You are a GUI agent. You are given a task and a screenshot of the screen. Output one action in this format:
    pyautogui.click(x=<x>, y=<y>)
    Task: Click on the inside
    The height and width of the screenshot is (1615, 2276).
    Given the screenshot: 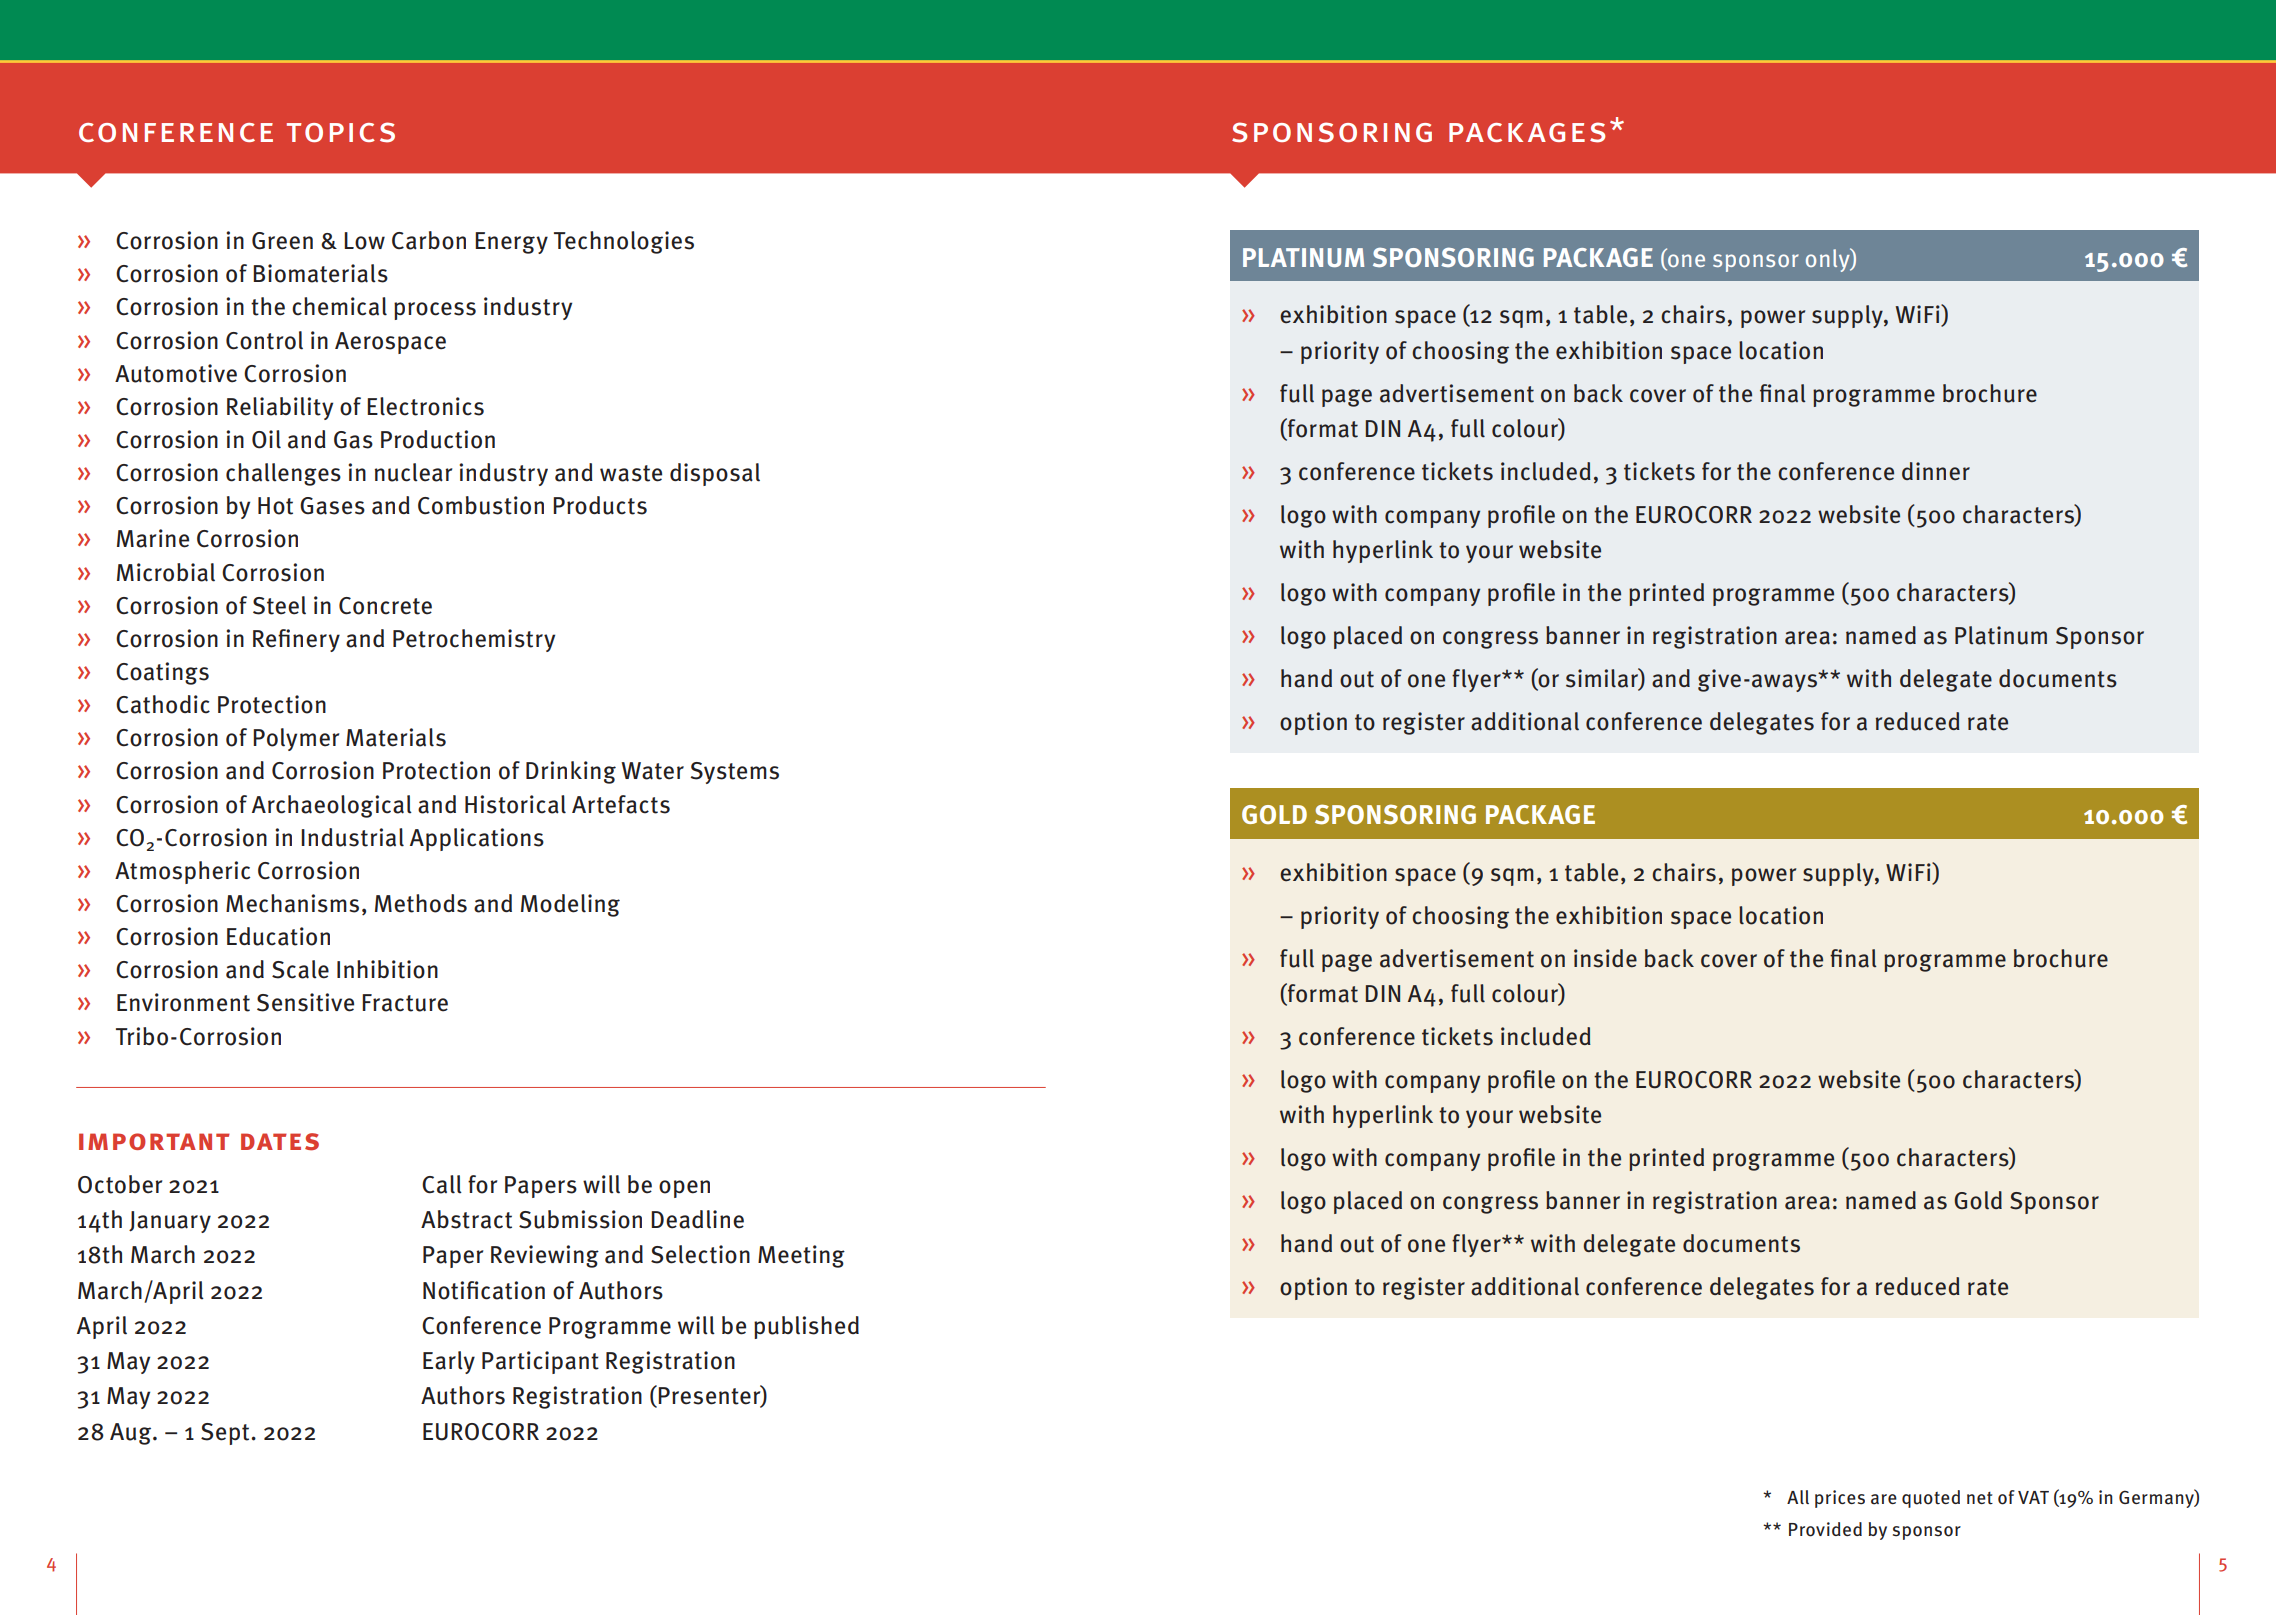 What is the action you would take?
    pyautogui.click(x=1605, y=958)
